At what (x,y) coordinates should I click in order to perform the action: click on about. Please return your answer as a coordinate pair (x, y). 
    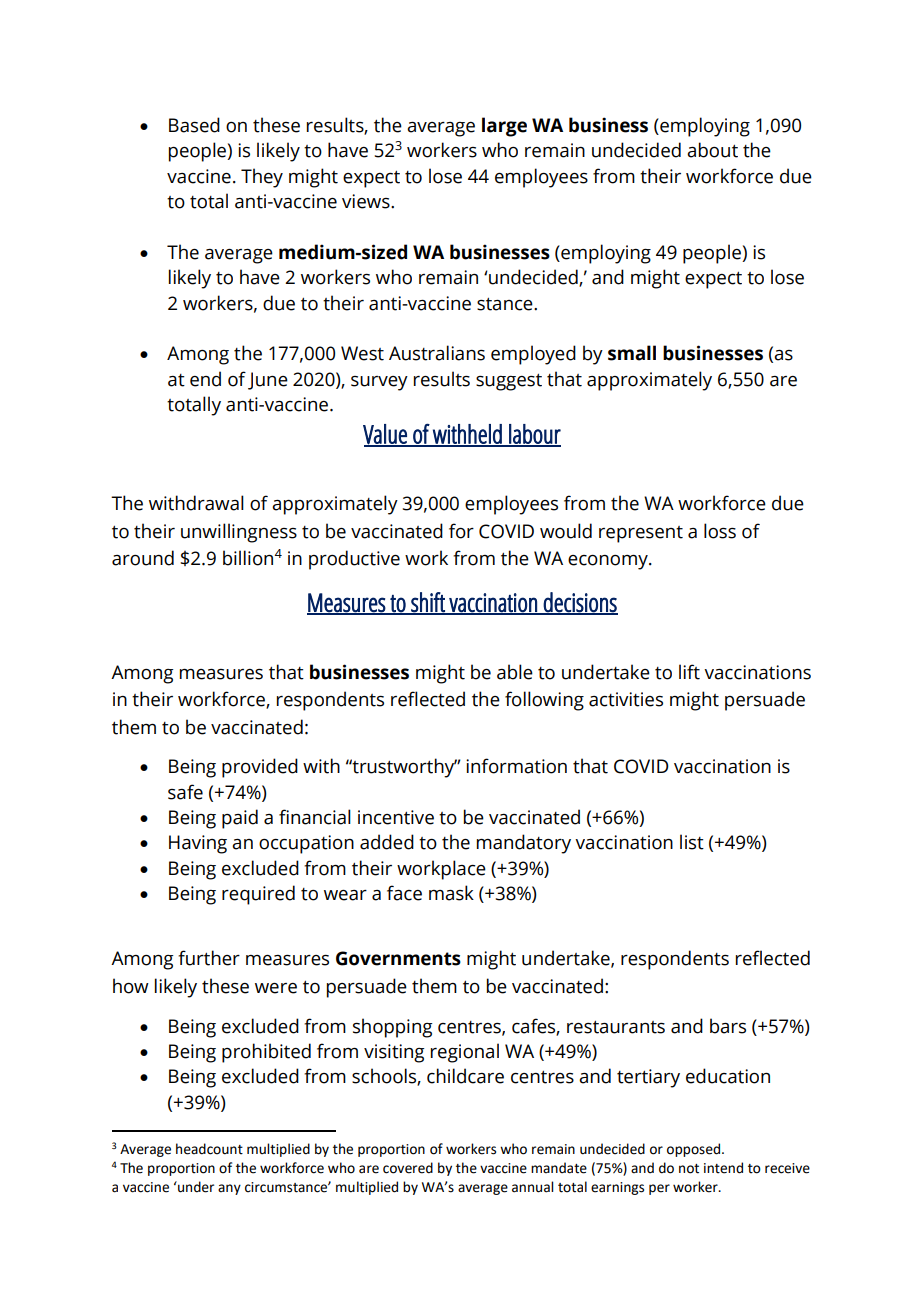
    Looking at the image, I should click on (712, 150).
